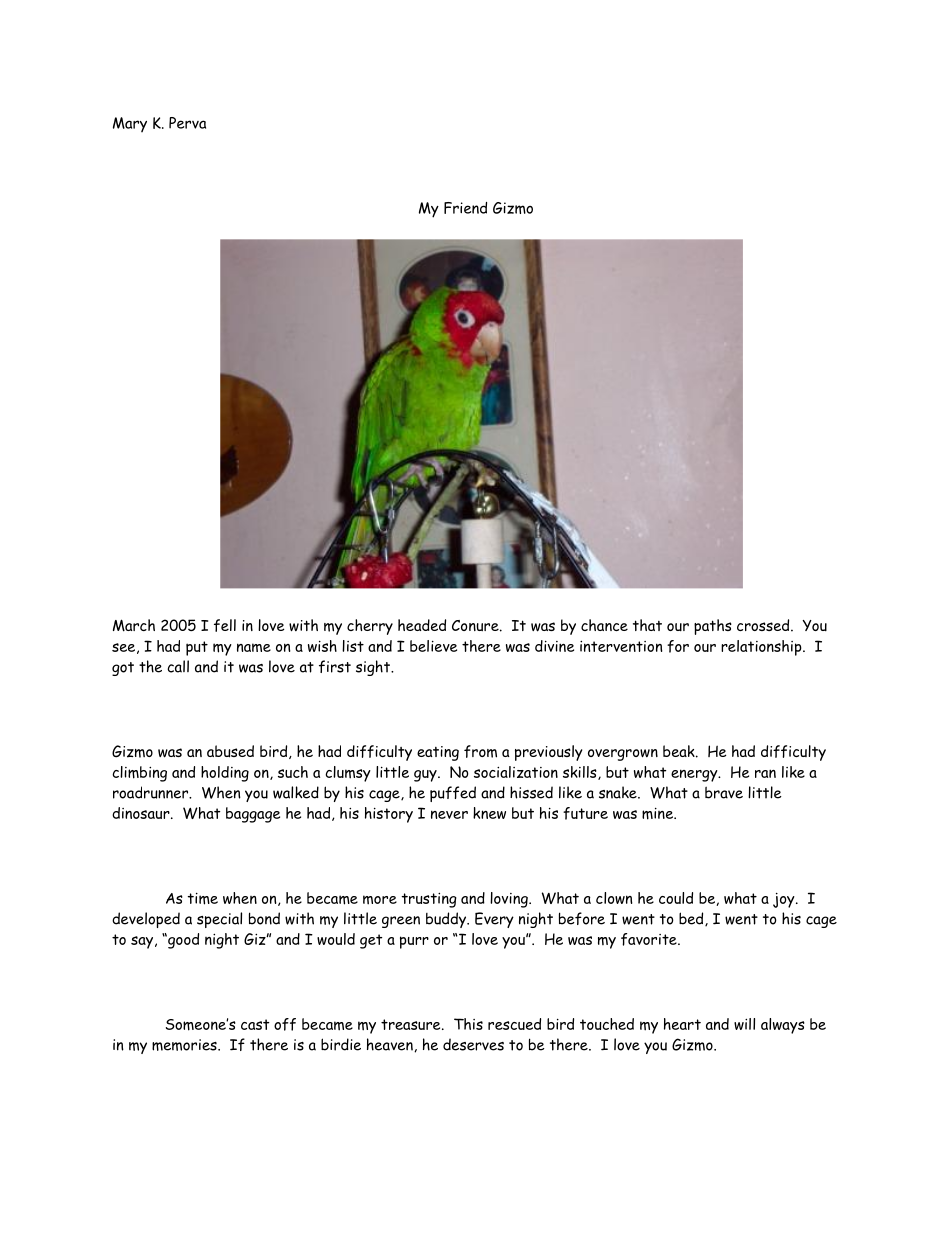 Image resolution: width=952 pixels, height=1233 pixels. Describe the element at coordinates (647, 625) in the document. I see `that` at that location.
